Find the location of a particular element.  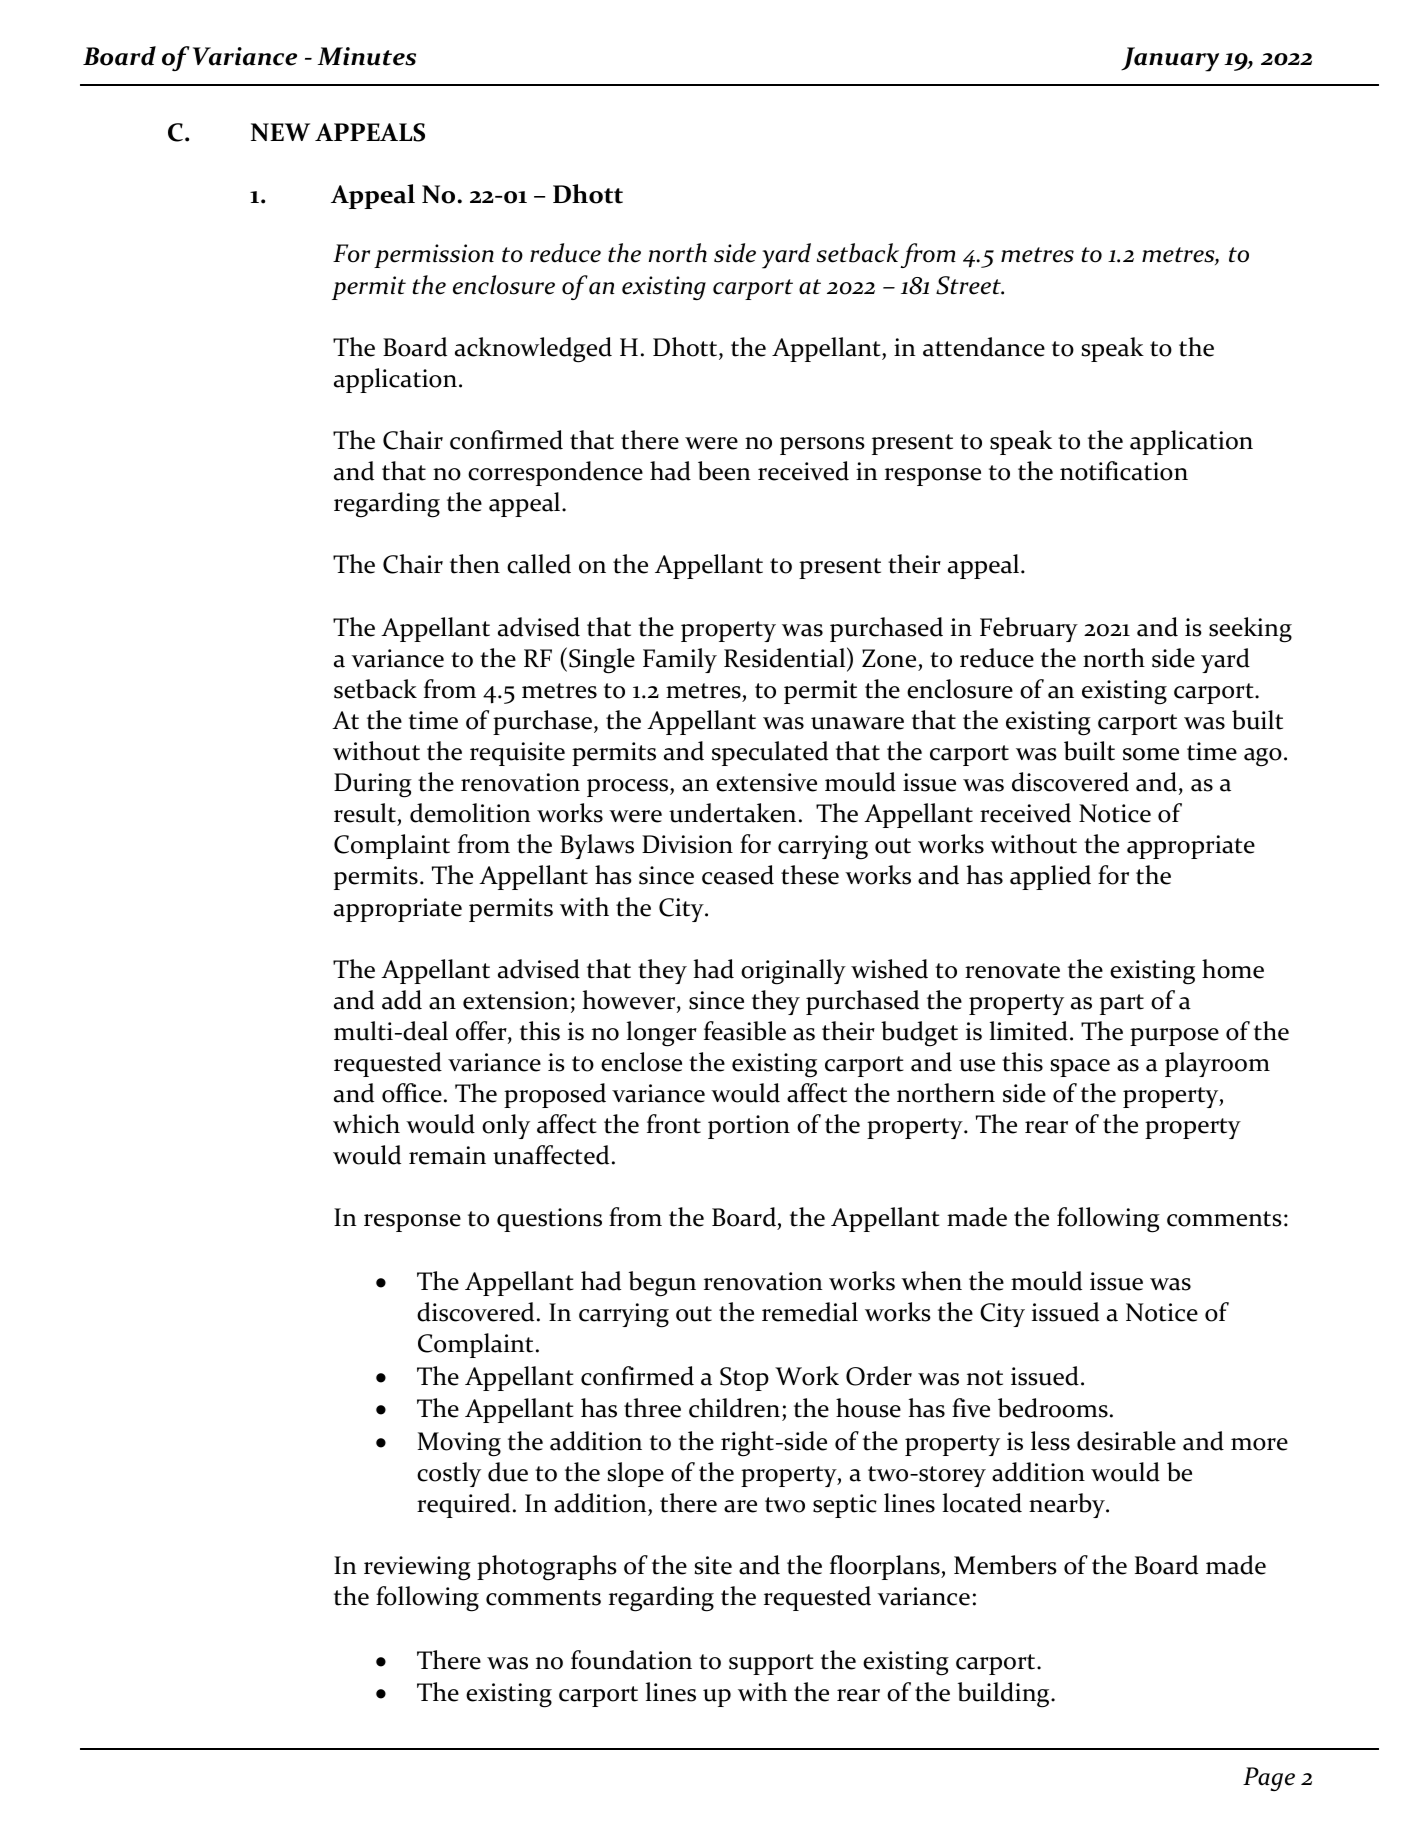

these is located at coordinates (810, 875).
